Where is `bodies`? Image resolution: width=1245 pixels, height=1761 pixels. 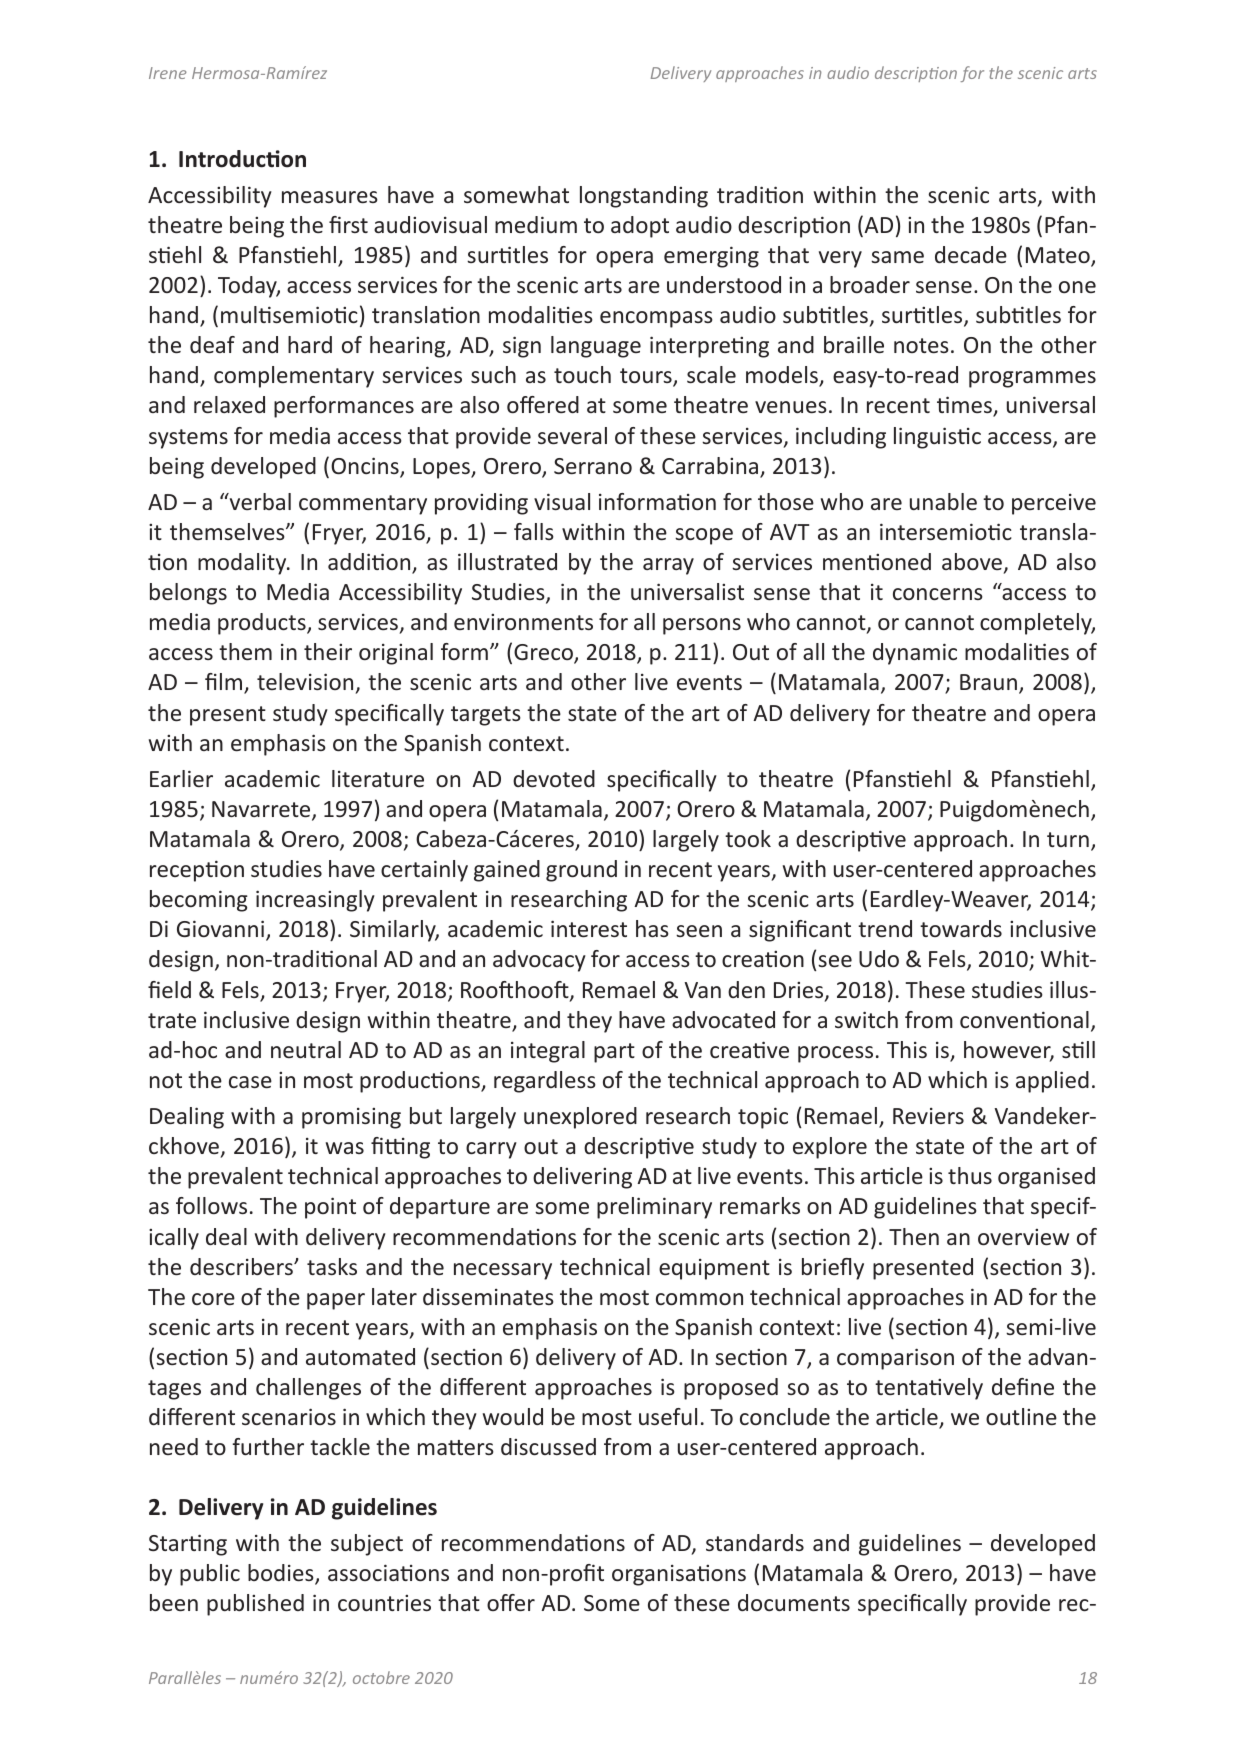 bodies is located at coordinates (282, 1574).
